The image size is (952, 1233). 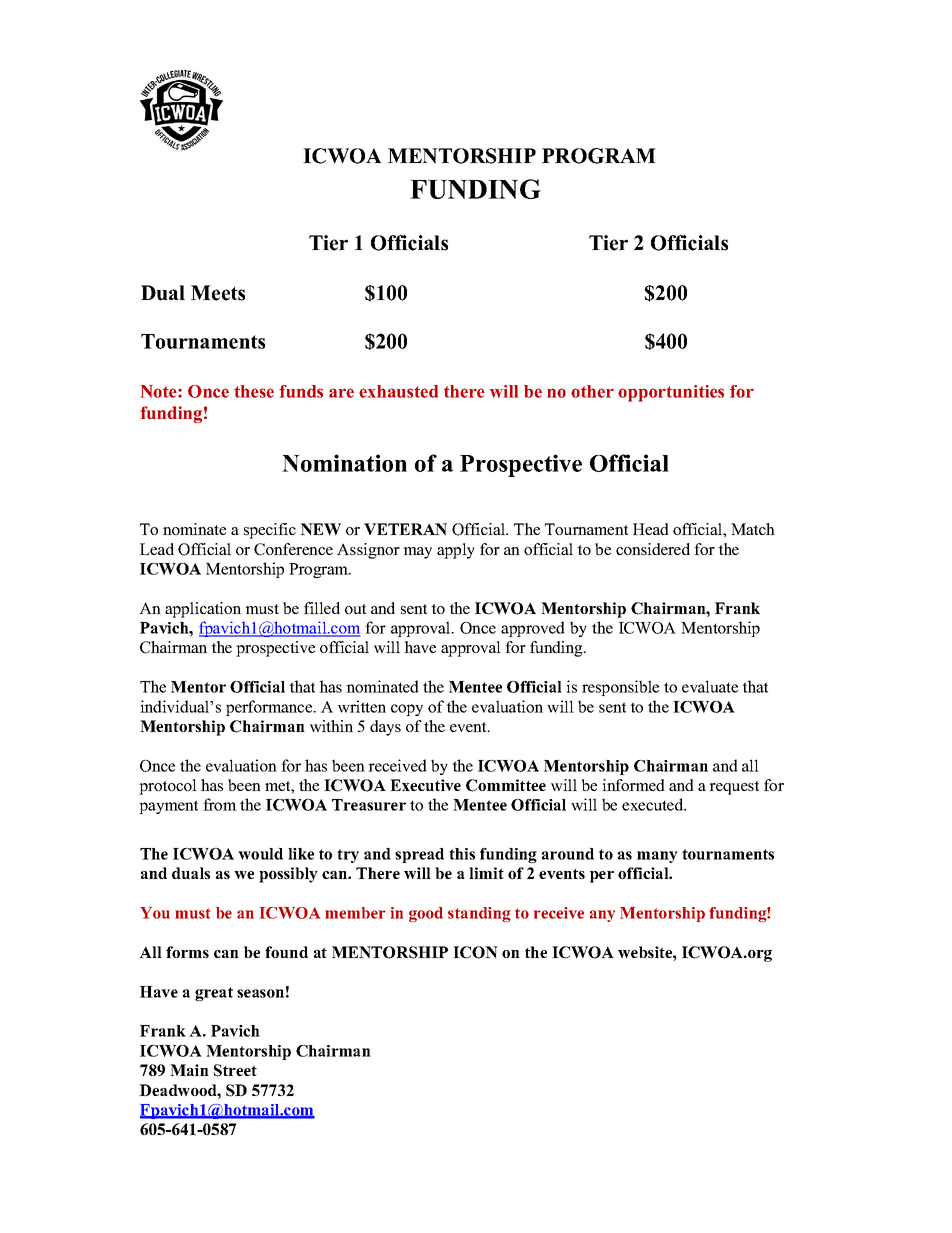 What do you see at coordinates (462, 854) in the page?
I see `this` at bounding box center [462, 854].
